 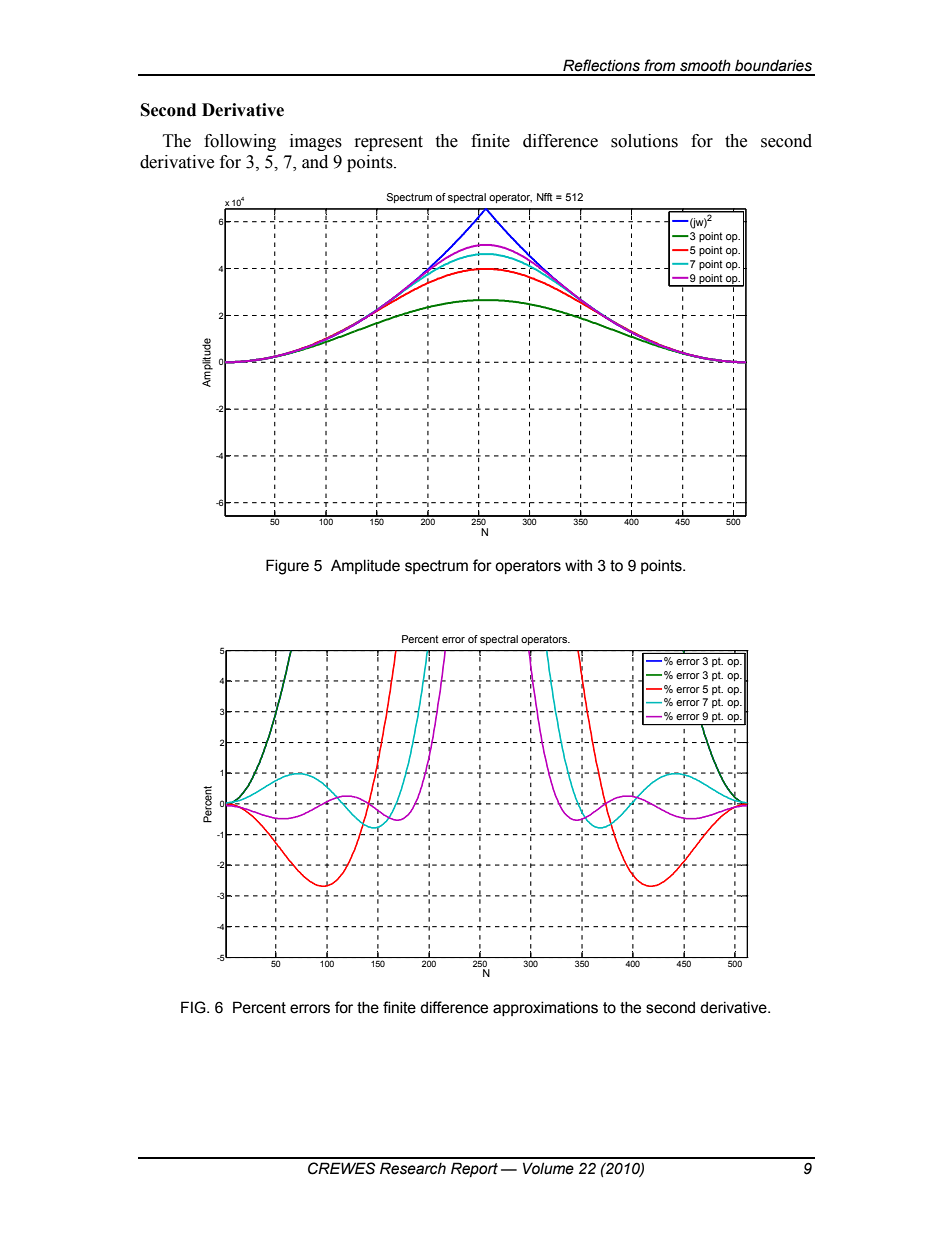 I want to click on Report, so click(x=474, y=1169).
